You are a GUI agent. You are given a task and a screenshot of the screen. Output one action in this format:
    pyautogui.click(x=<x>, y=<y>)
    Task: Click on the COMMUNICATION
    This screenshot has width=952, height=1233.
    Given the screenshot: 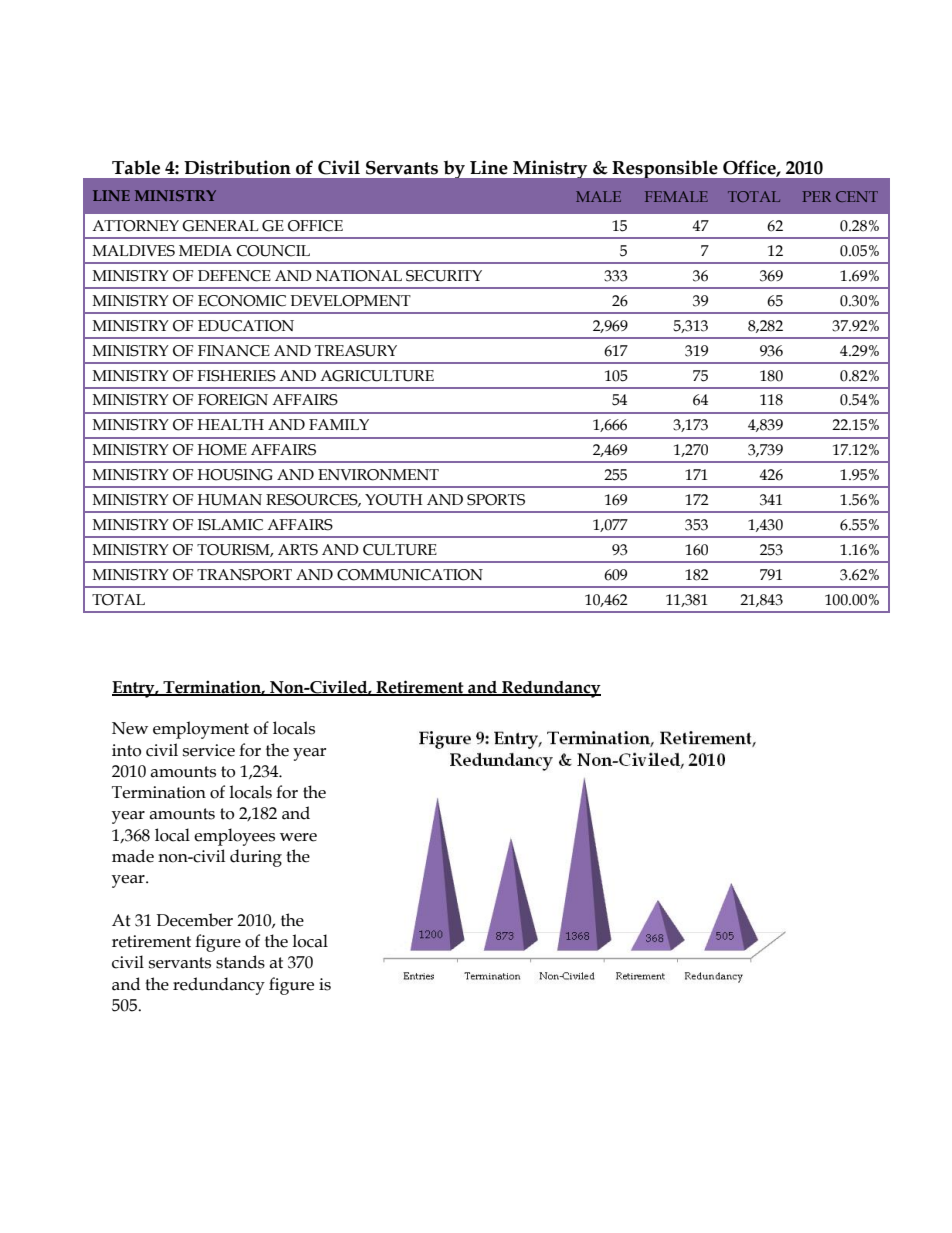 What is the action you would take?
    pyautogui.click(x=410, y=575)
